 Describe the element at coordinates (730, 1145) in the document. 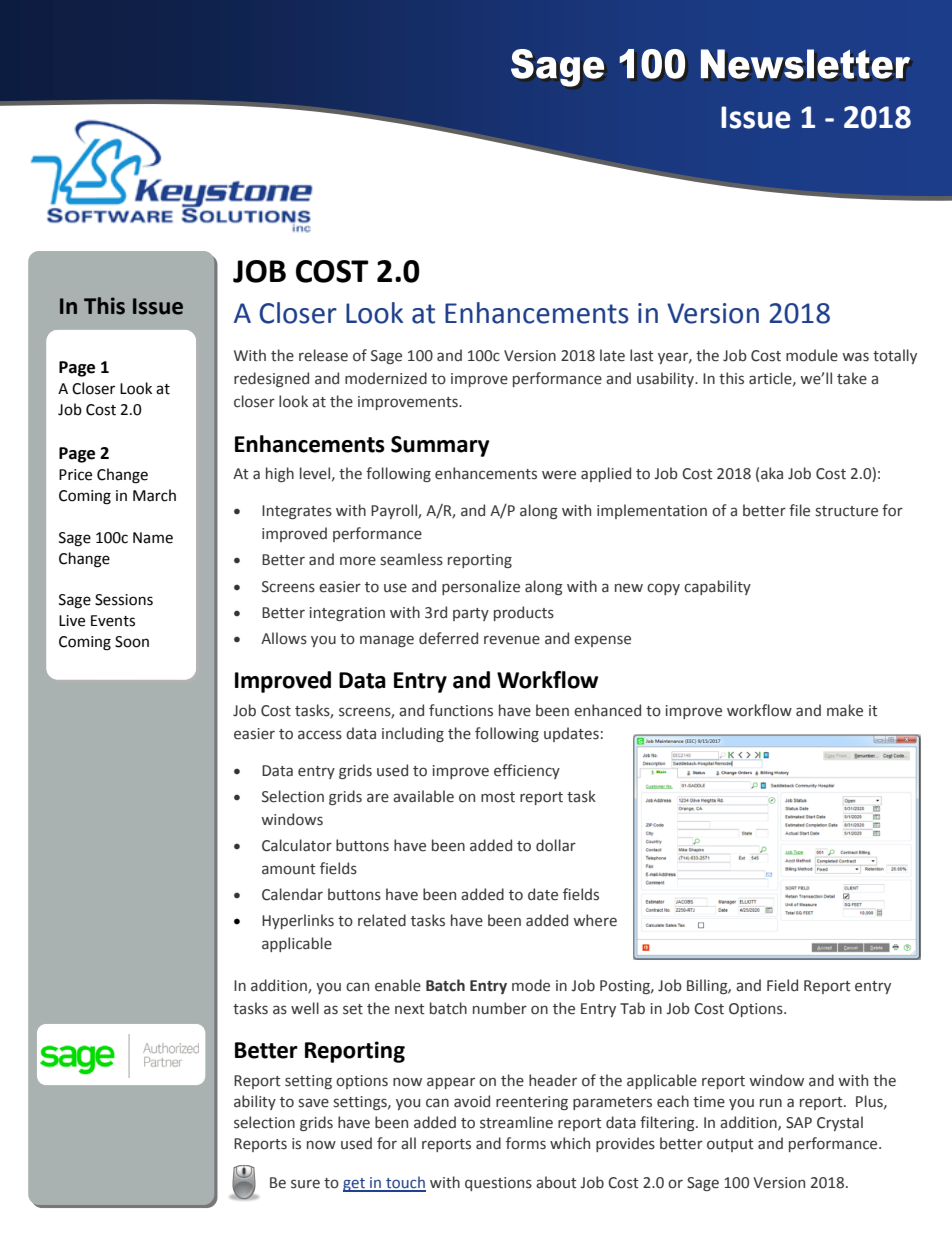

I see `output` at that location.
